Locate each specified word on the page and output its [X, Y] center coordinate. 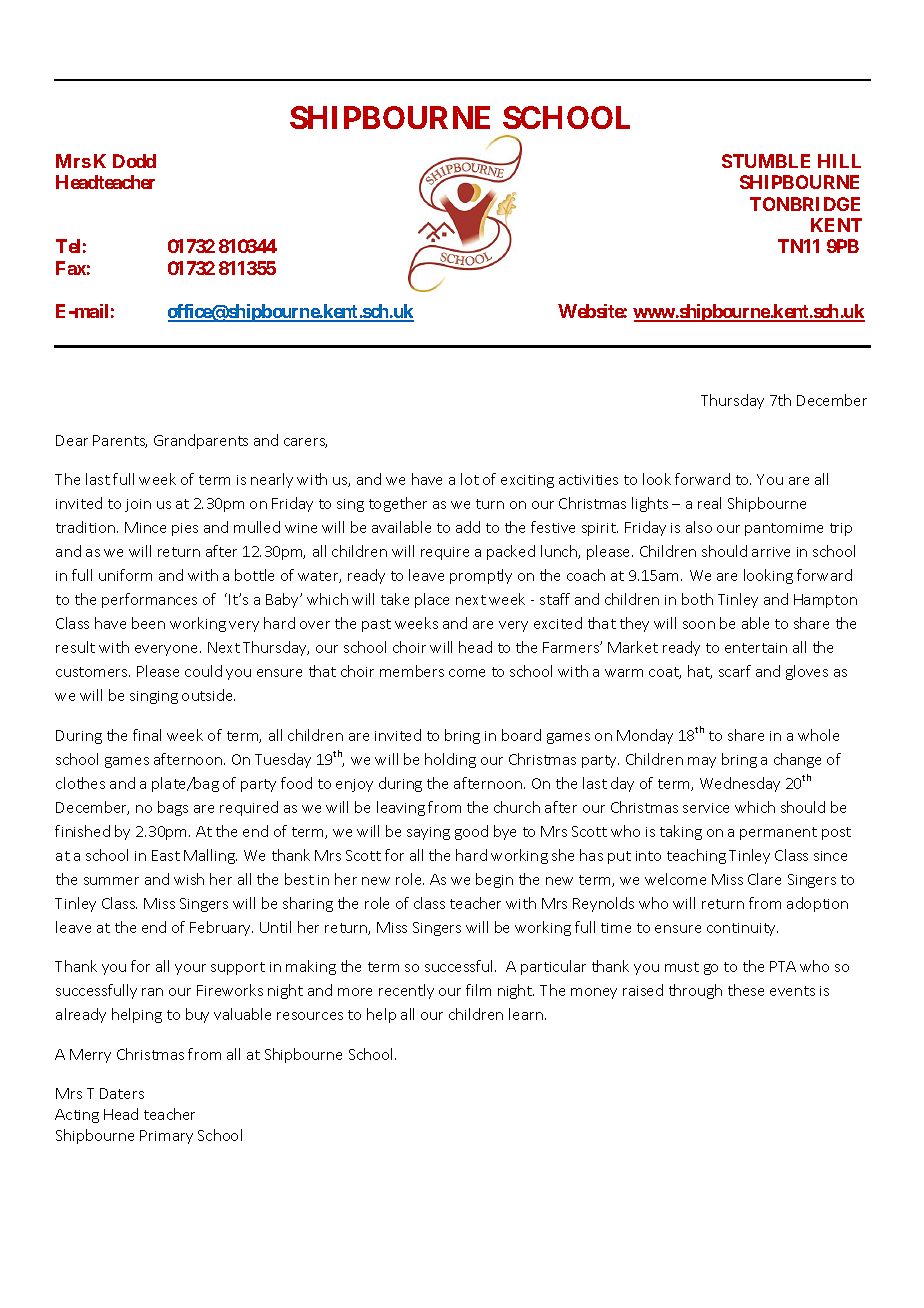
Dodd [134, 161]
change [797, 760]
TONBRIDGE [805, 204]
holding [450, 760]
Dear [72, 440]
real [709, 503]
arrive [771, 552]
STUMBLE [766, 161]
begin [494, 880]
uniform [125, 575]
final [147, 735]
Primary [166, 1137]
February [221, 928]
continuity [742, 929]
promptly [481, 576]
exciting [527, 481]
